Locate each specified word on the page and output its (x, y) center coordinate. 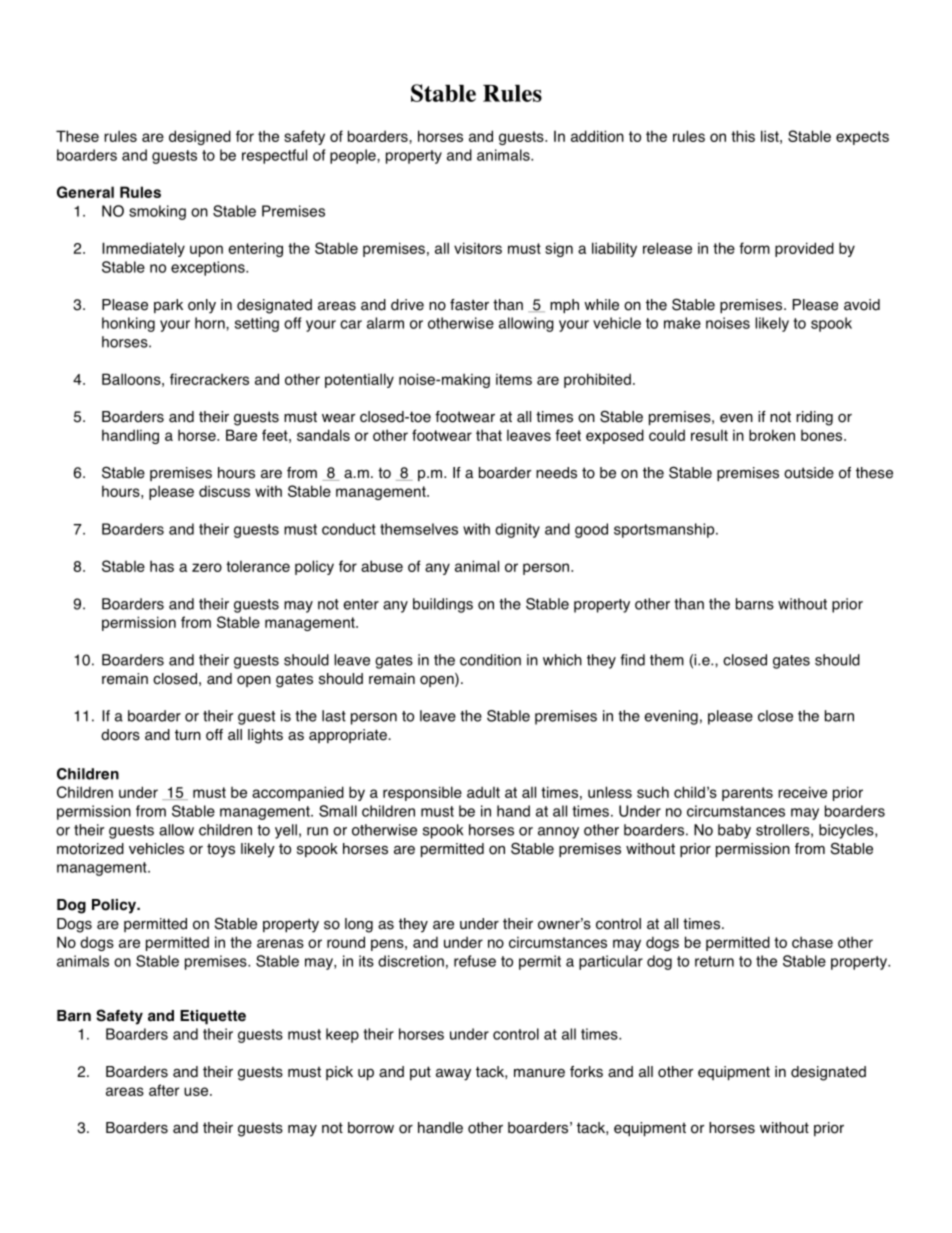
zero (207, 567)
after (164, 1090)
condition (490, 660)
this (743, 136)
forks (586, 1072)
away (453, 1075)
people (354, 156)
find (632, 660)
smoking (157, 212)
